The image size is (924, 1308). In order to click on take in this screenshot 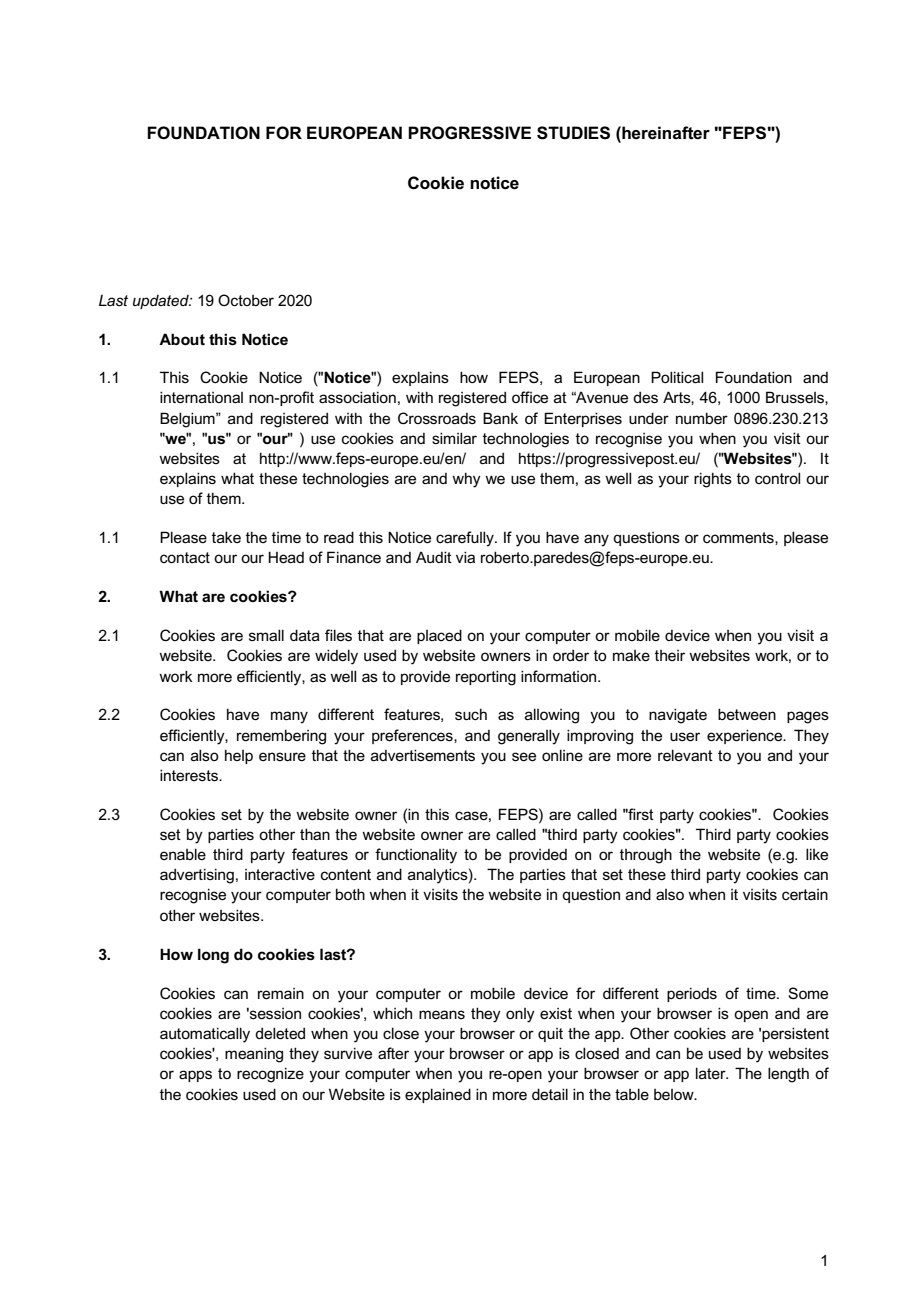, I will do `click(226, 537)`.
